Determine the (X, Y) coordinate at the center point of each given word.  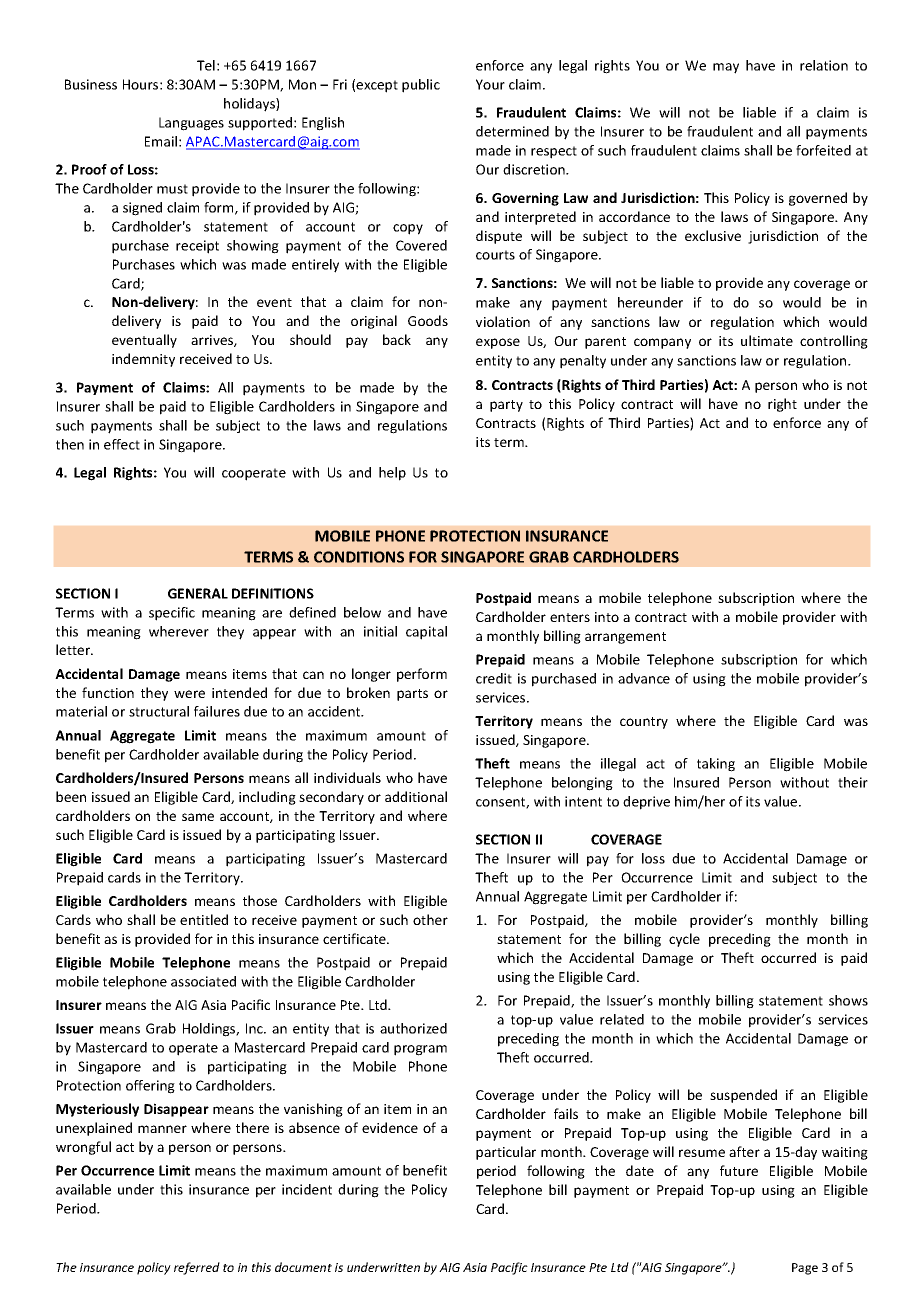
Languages (191, 124)
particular (506, 1153)
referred (197, 1268)
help (392, 474)
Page (805, 1269)
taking (716, 765)
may (726, 68)
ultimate (767, 340)
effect (122, 444)
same (198, 817)
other (430, 919)
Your (490, 84)
